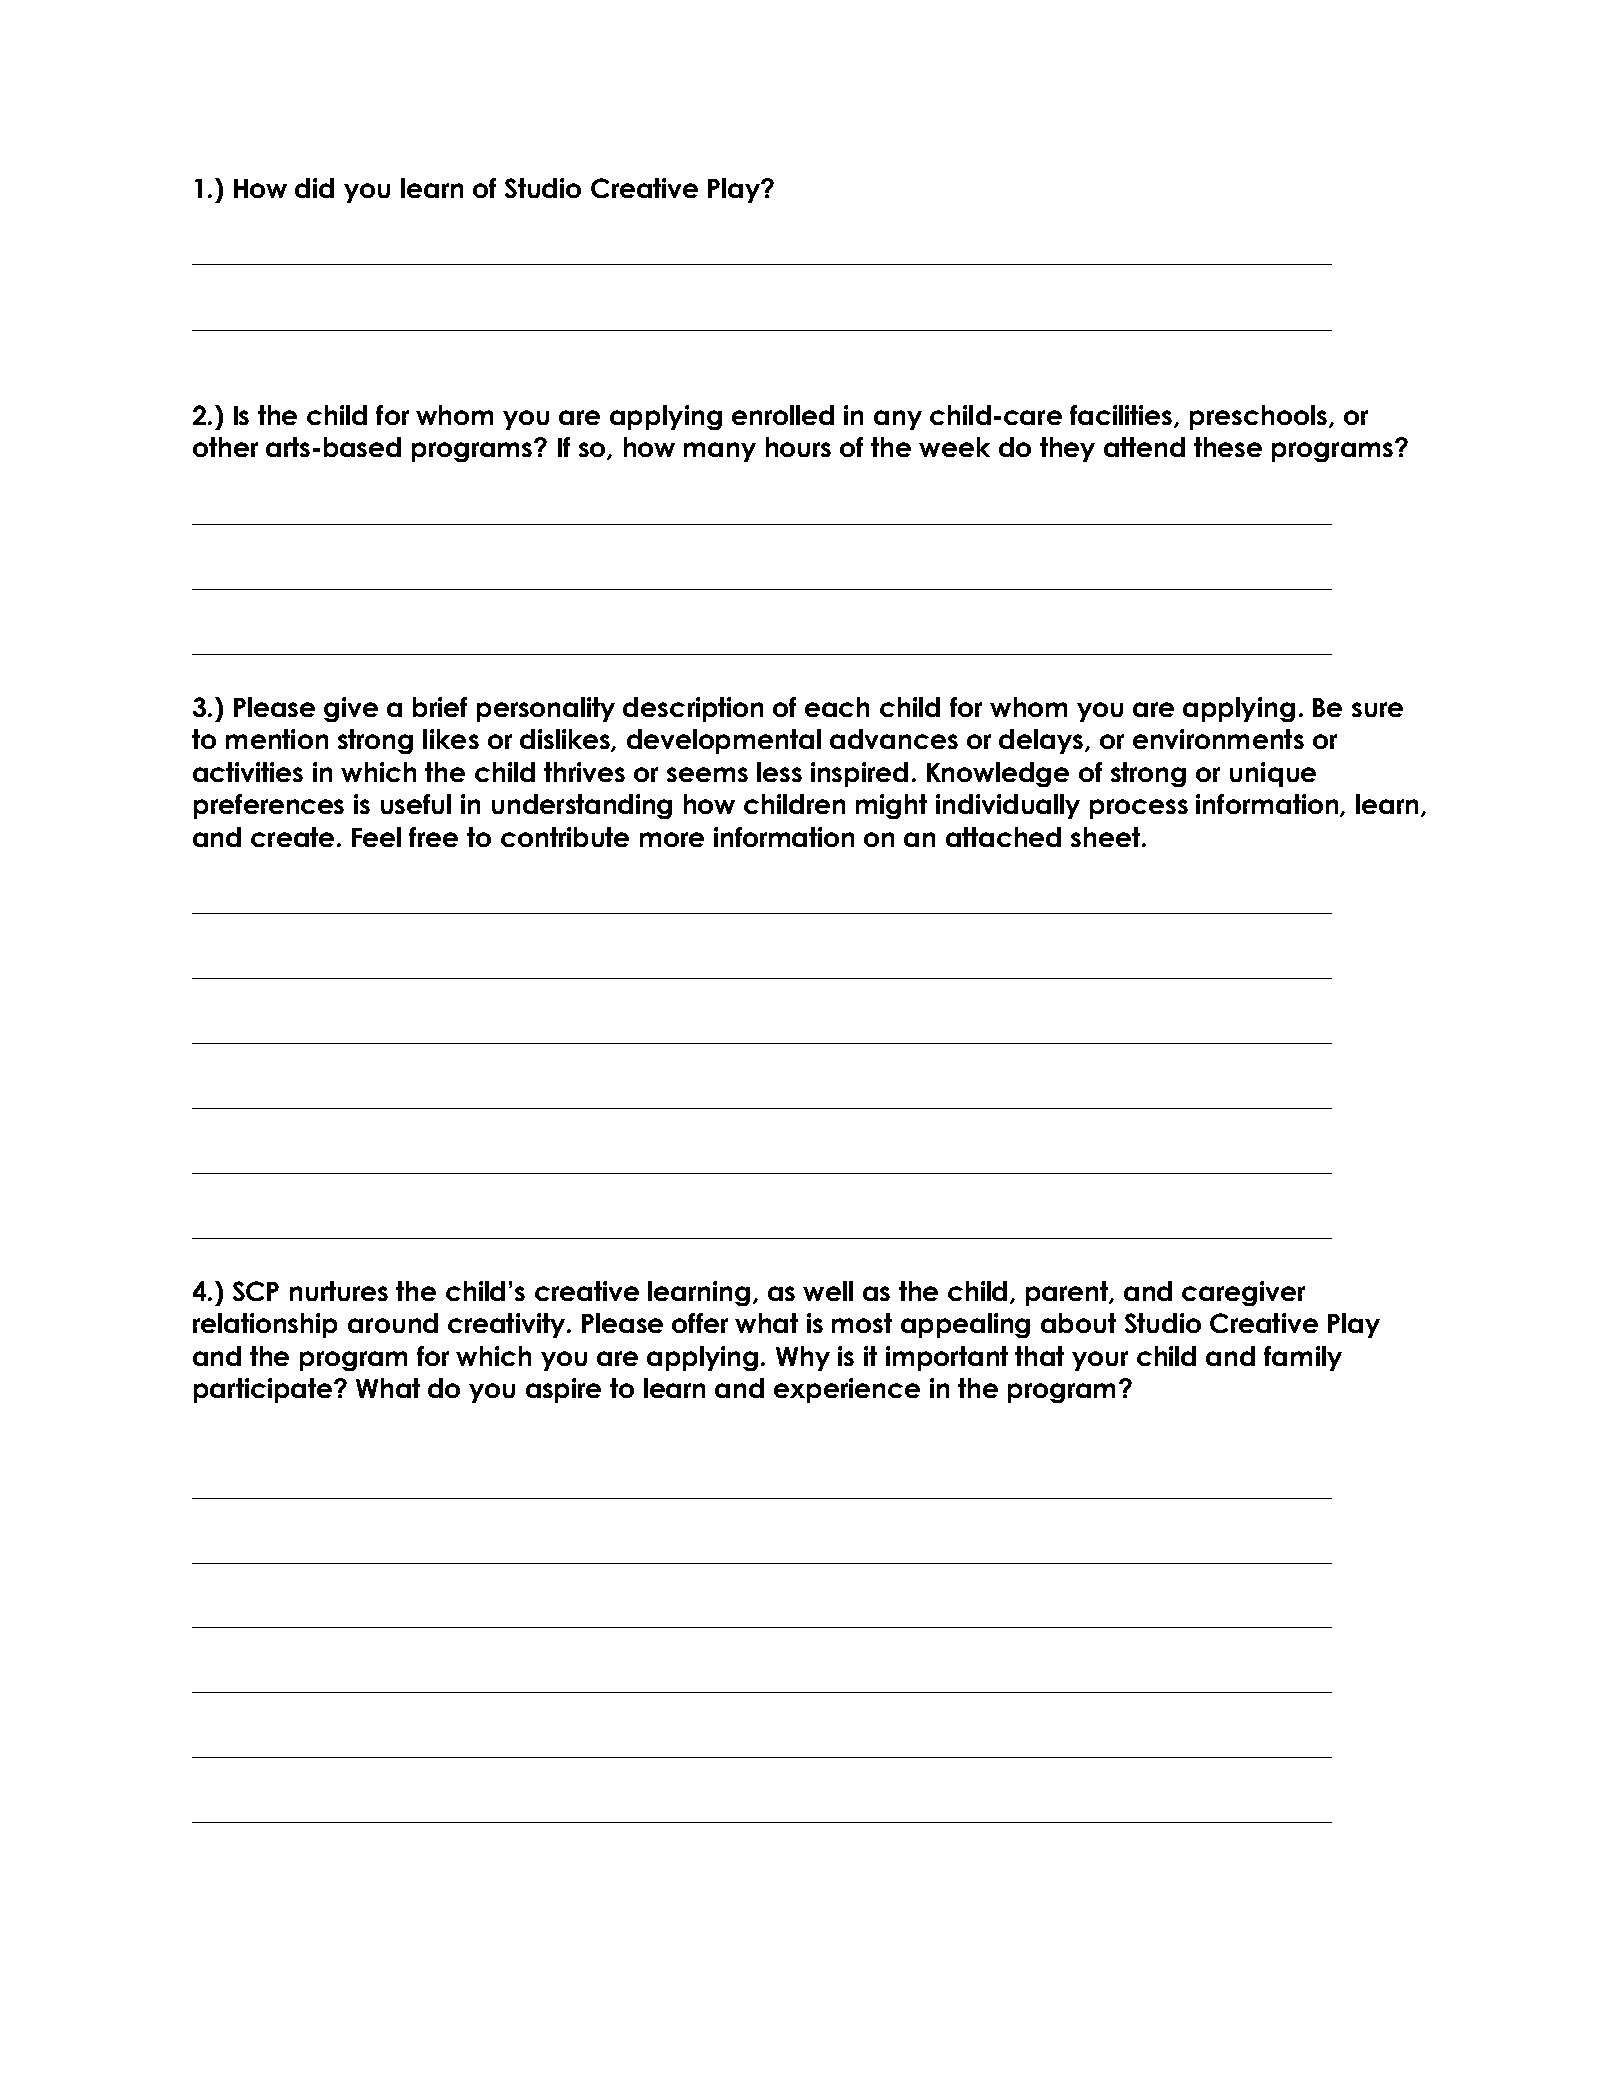 Image resolution: width=1620 pixels, height=2096 pixels. What do you see at coordinates (416, 804) in the screenshot?
I see `useful` at bounding box center [416, 804].
